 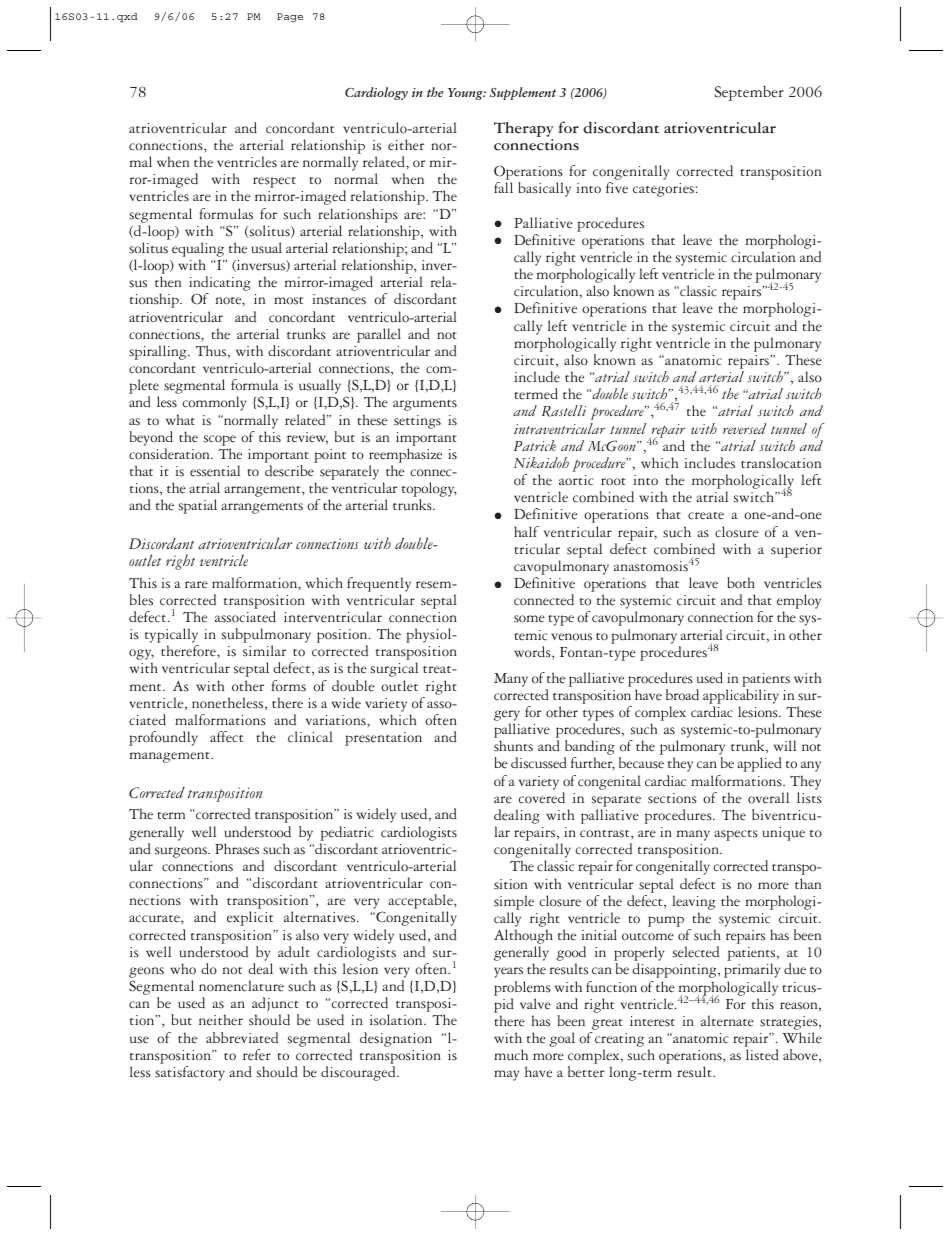 I want to click on much, so click(x=511, y=1055).
